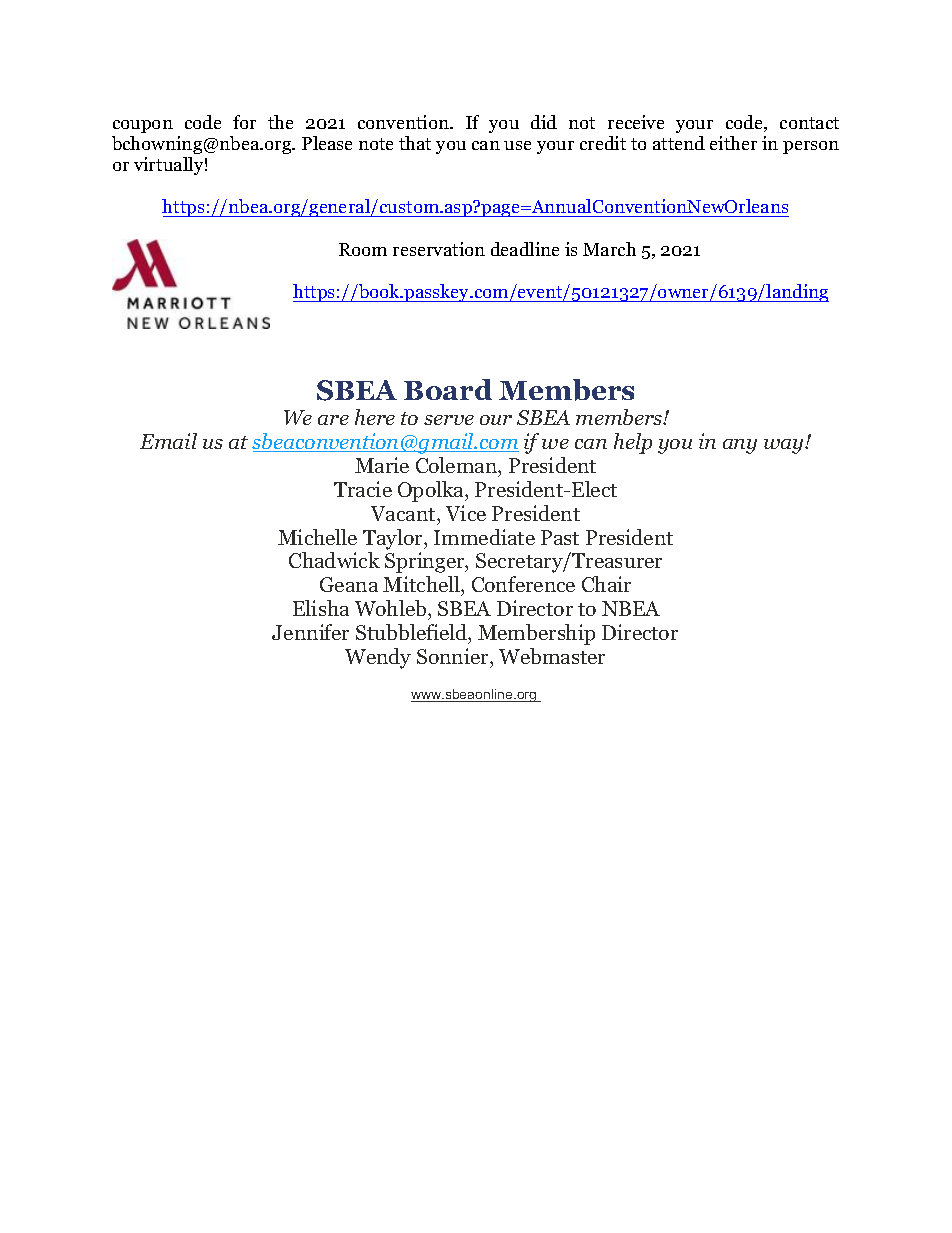  I want to click on use, so click(517, 145).
